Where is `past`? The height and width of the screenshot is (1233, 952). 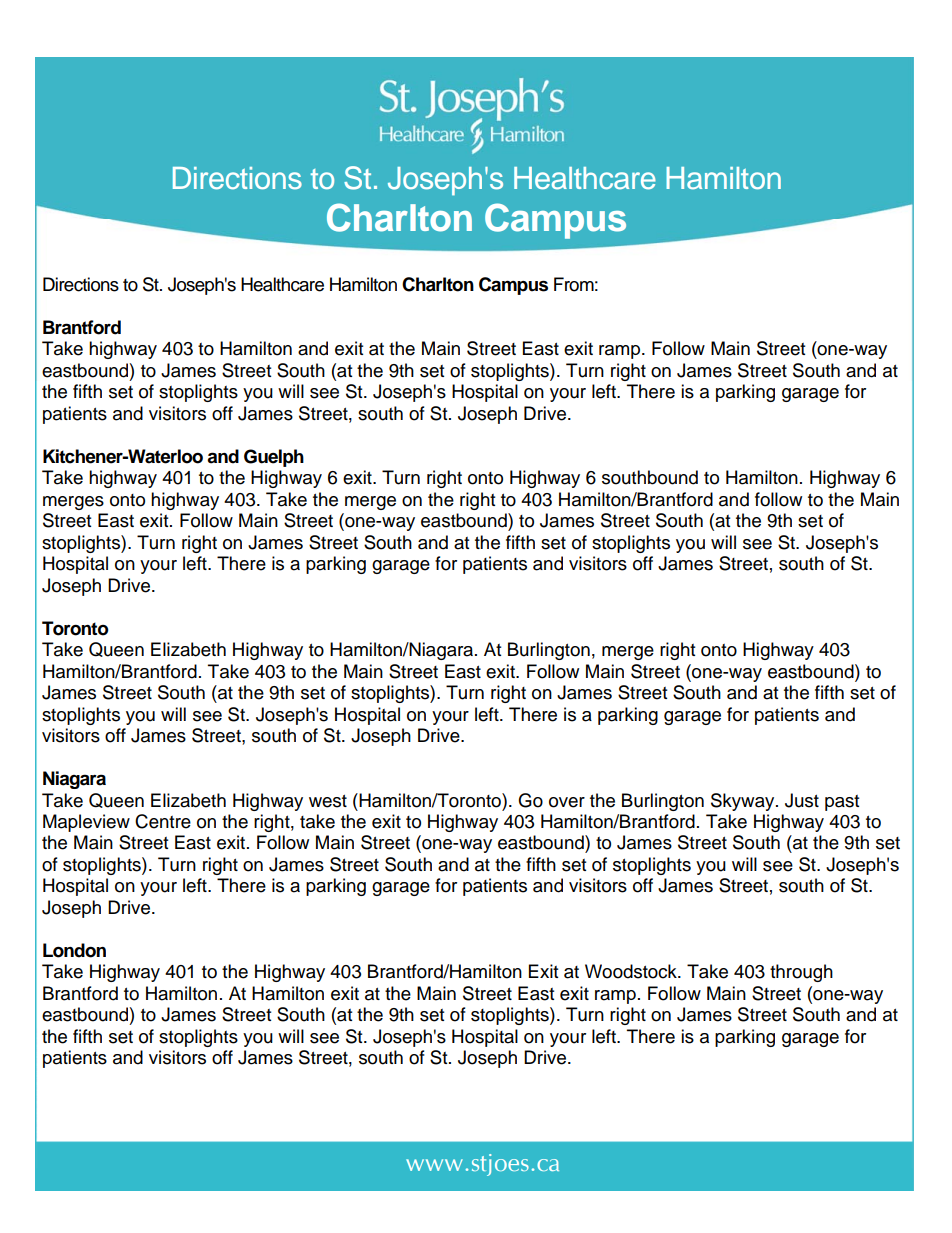 past is located at coordinates (842, 803).
